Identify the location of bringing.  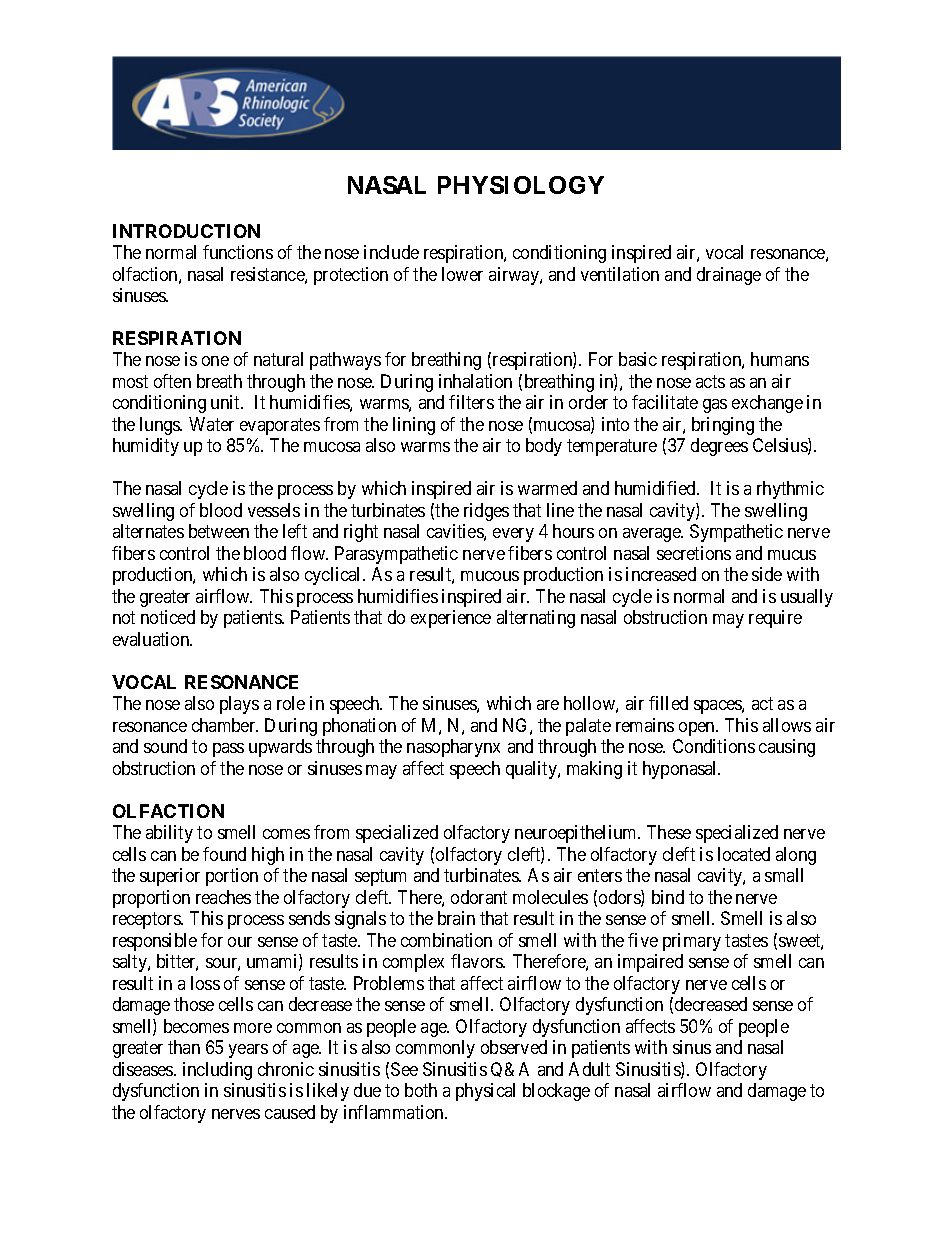
(723, 426).
